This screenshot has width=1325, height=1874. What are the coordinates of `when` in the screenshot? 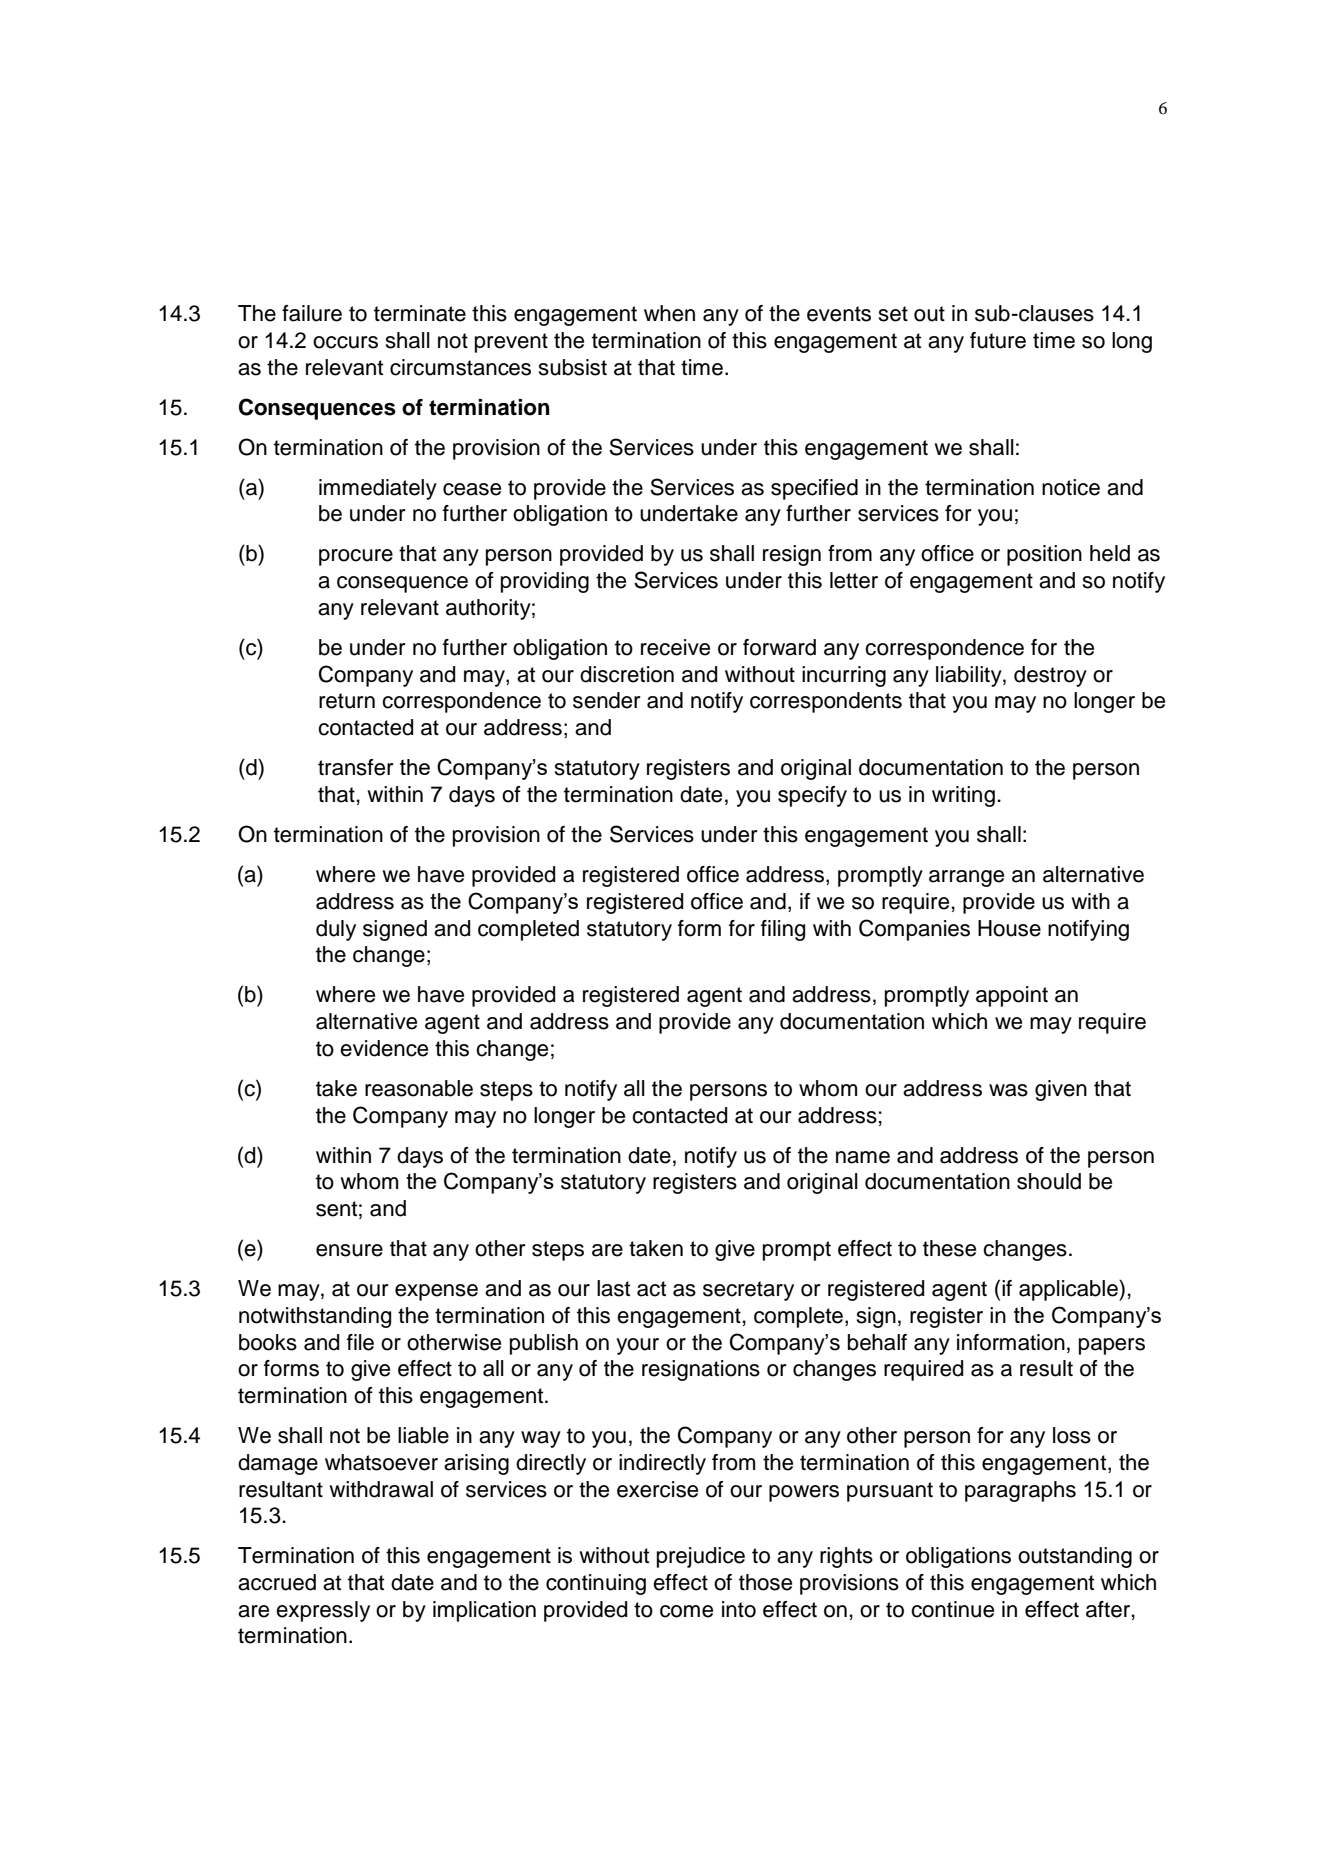 It's located at (669, 313).
